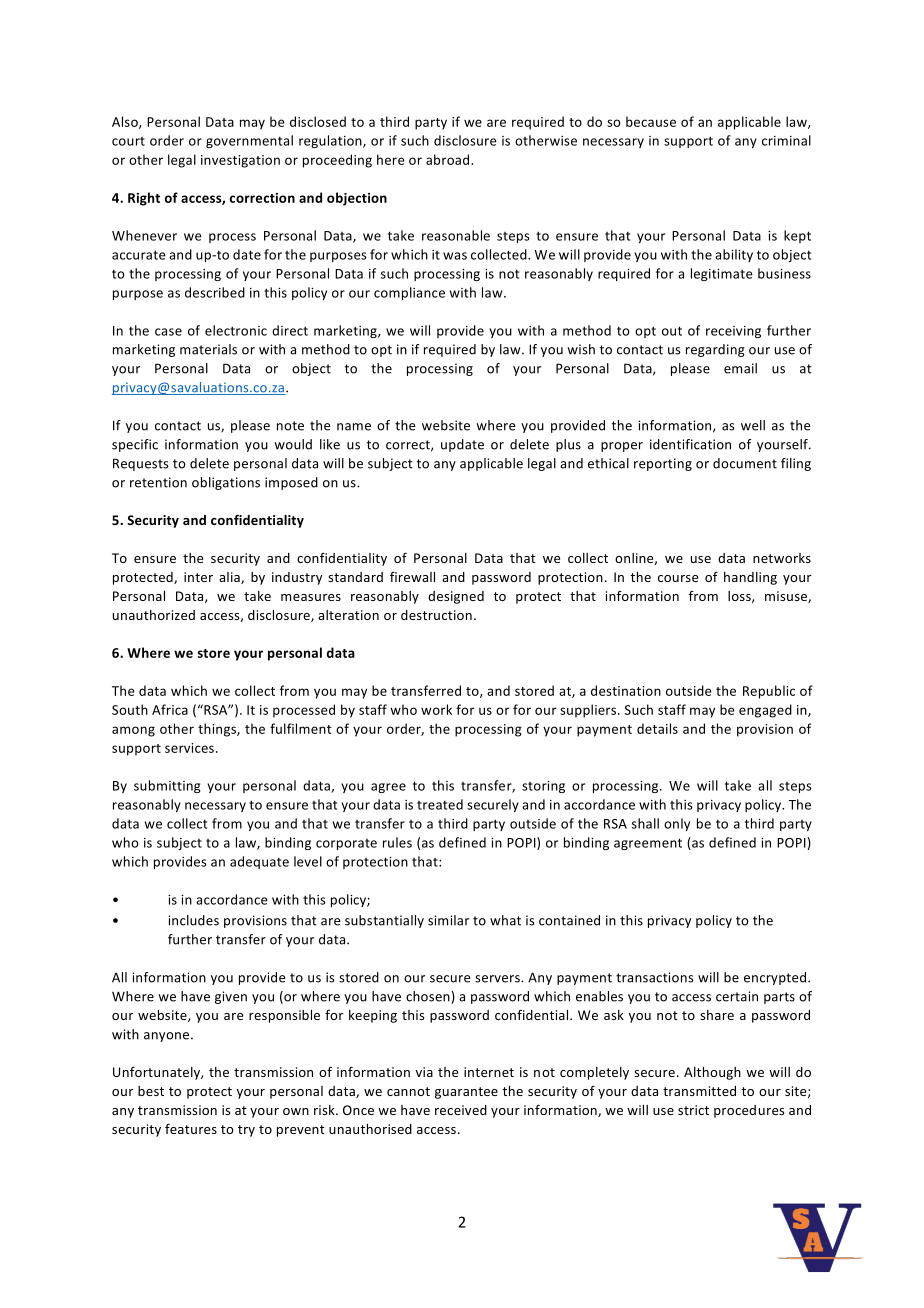 The height and width of the image is (1308, 924). What do you see at coordinates (786, 140) in the image?
I see `criminal` at bounding box center [786, 140].
